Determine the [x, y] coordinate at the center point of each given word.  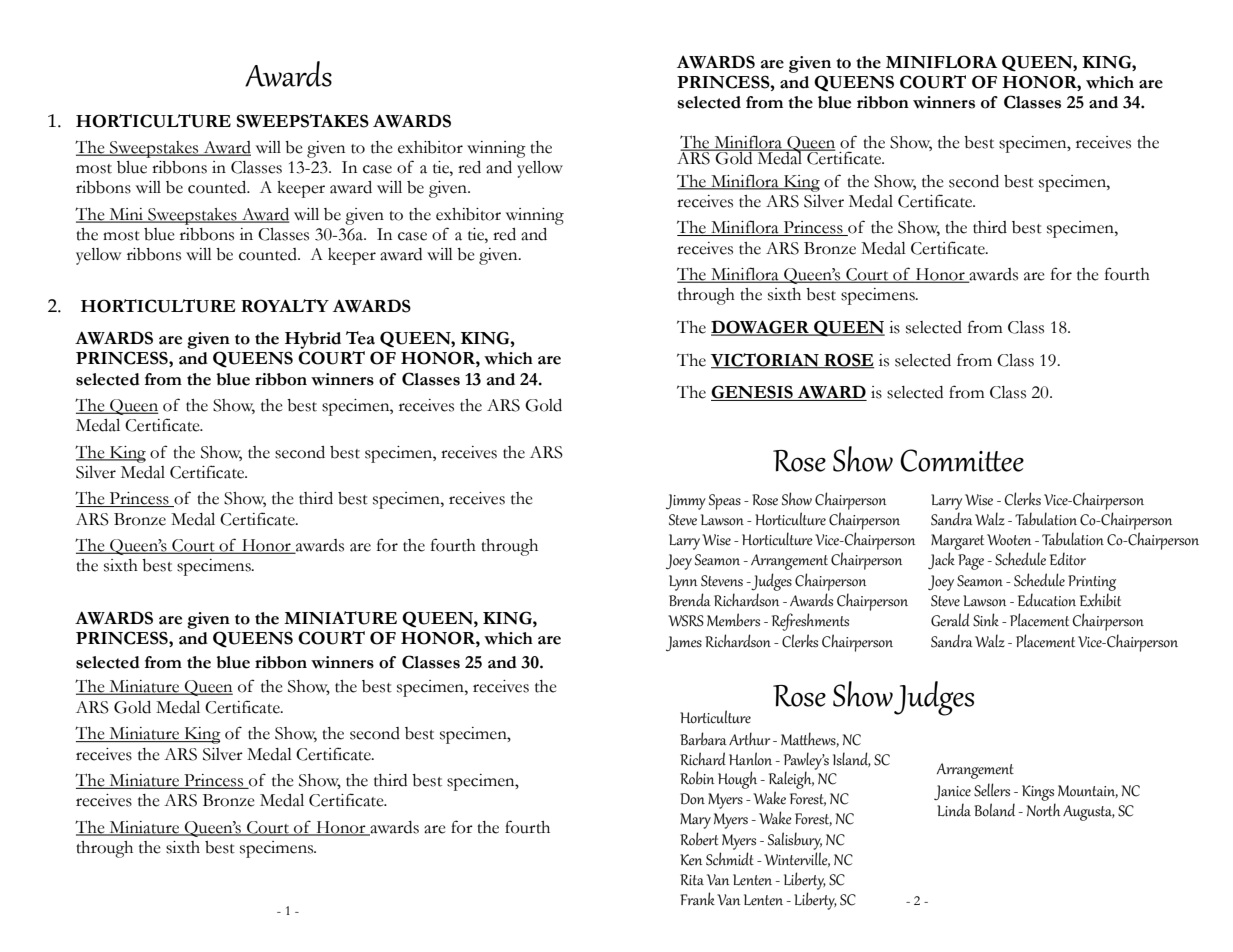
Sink [986, 620]
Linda [954, 810]
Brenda [690, 600]
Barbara [703, 739]
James [684, 643]
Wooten [1009, 540]
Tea [360, 338]
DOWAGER [761, 328]
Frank [697, 898]
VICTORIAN [766, 360]
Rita [692, 879]
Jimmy [686, 502]
